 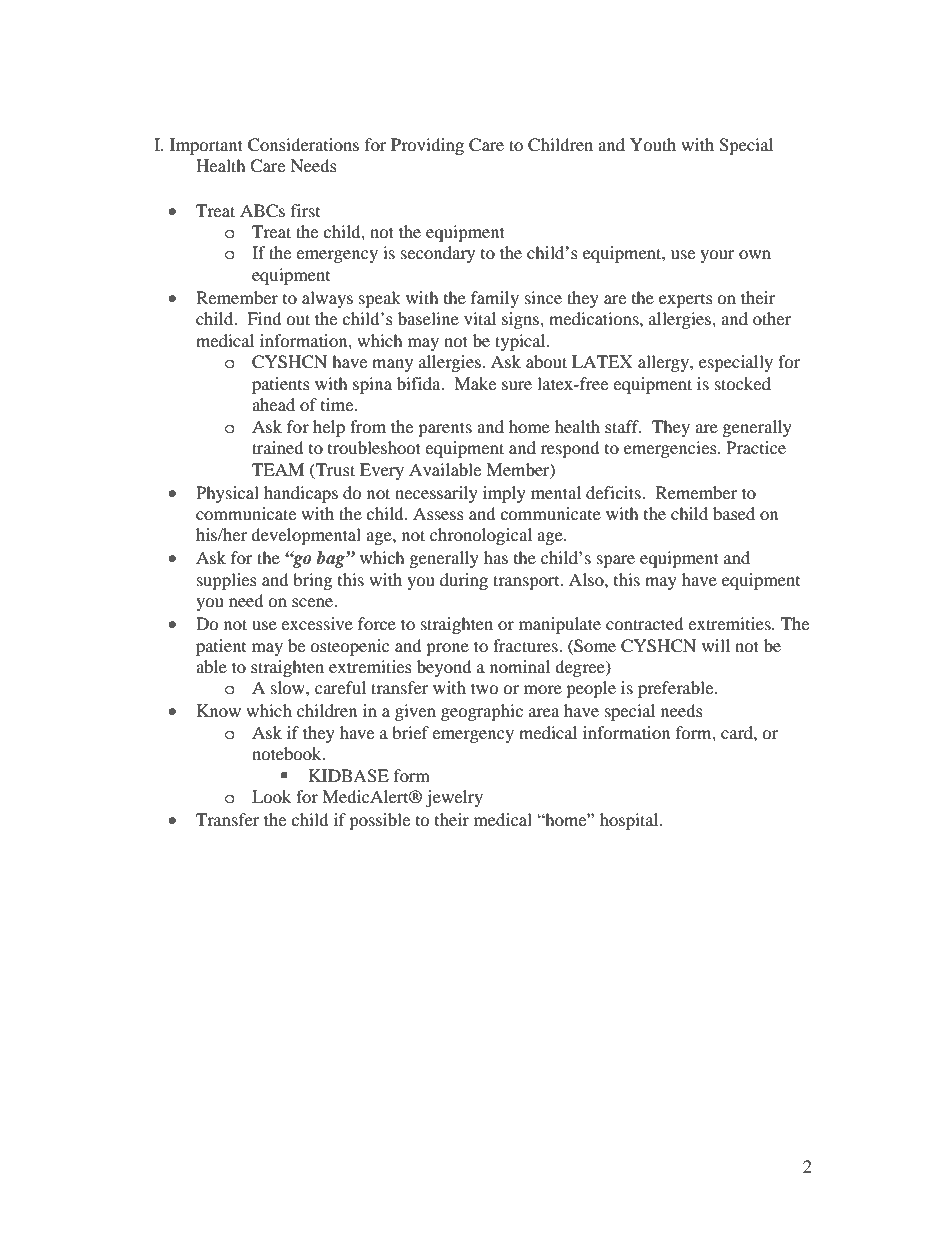 What do you see at coordinates (653, 144) in the image?
I see `Youth` at bounding box center [653, 144].
